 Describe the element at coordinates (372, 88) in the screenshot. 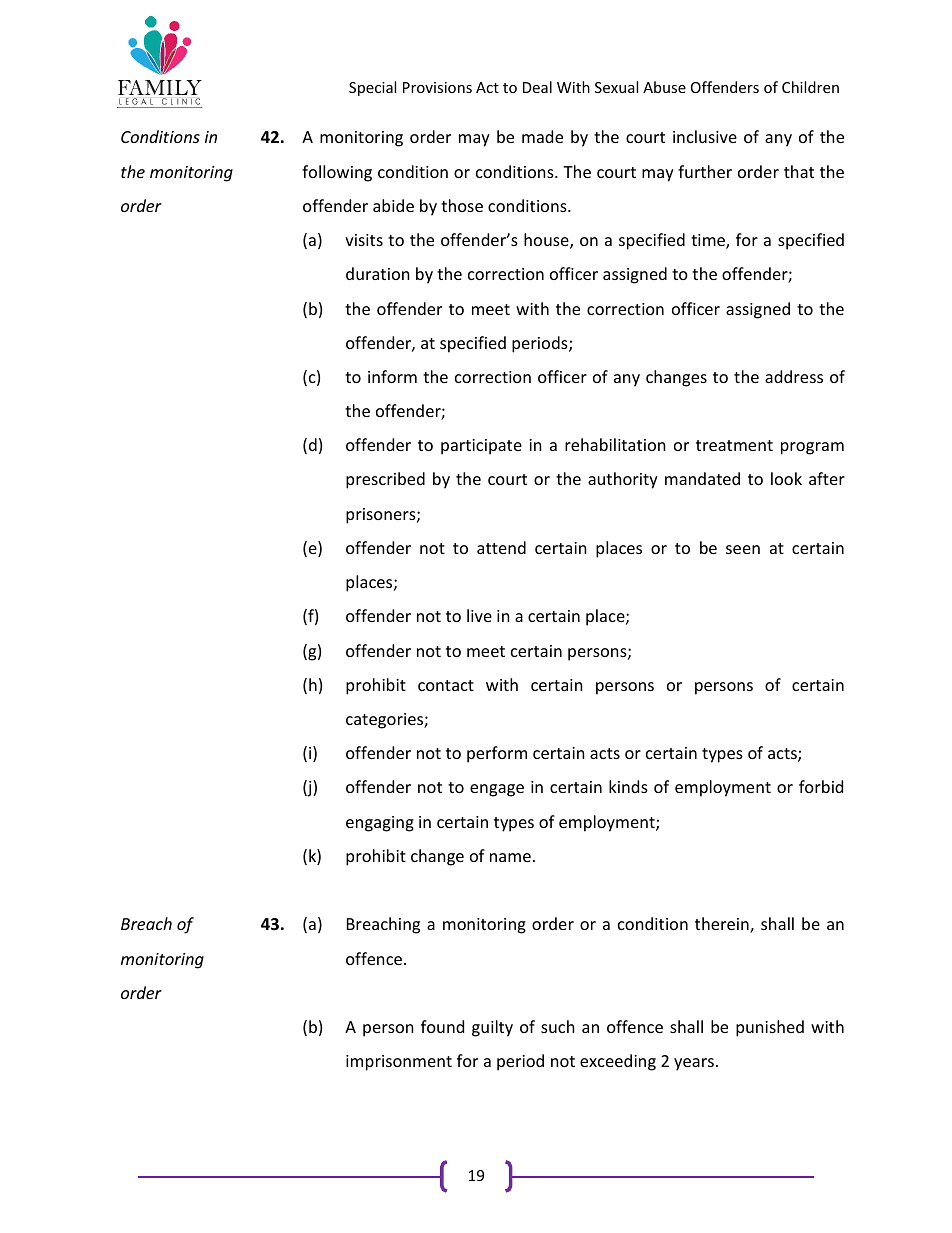

I see `Special` at that location.
